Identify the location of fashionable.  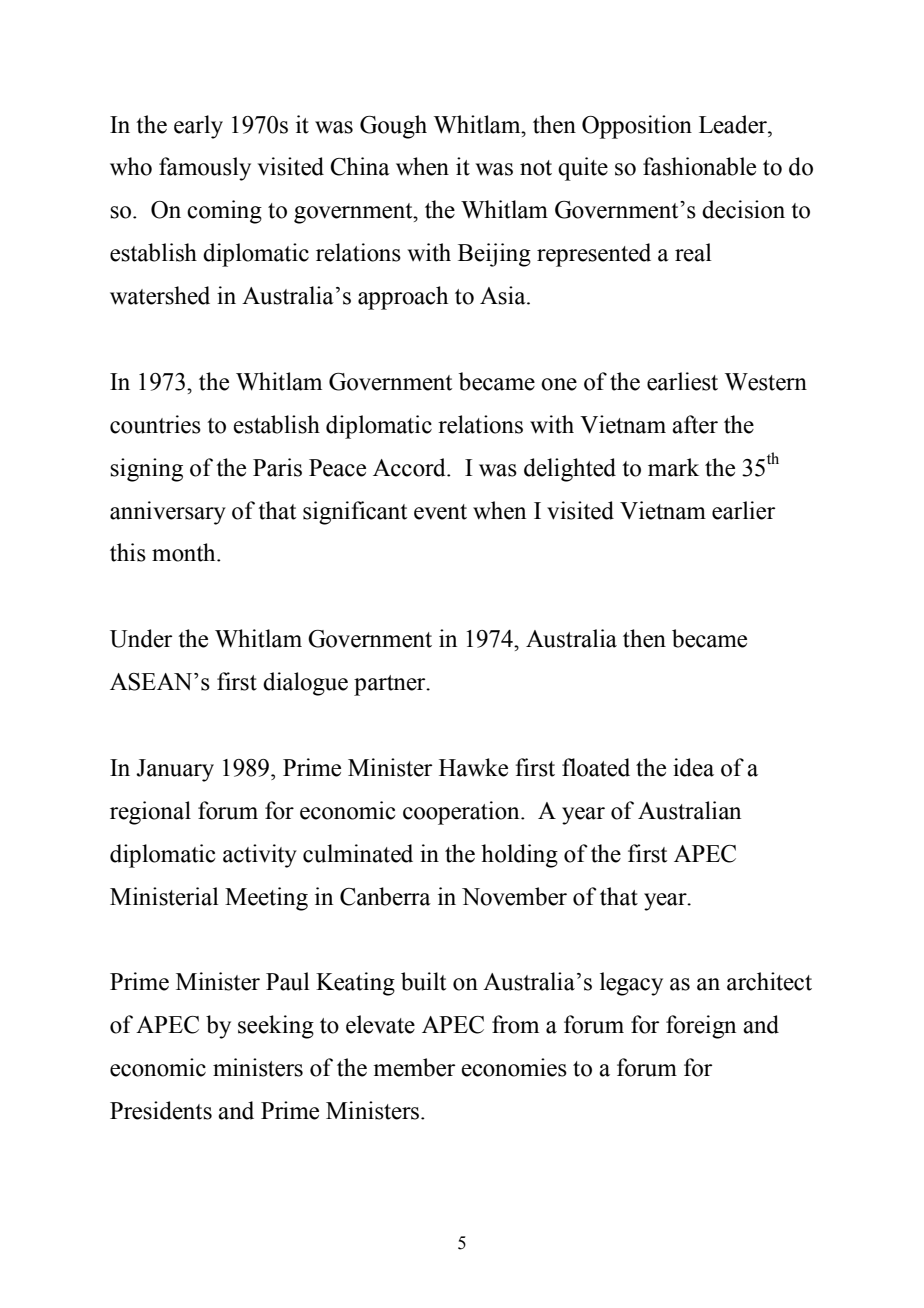
(699, 166).
